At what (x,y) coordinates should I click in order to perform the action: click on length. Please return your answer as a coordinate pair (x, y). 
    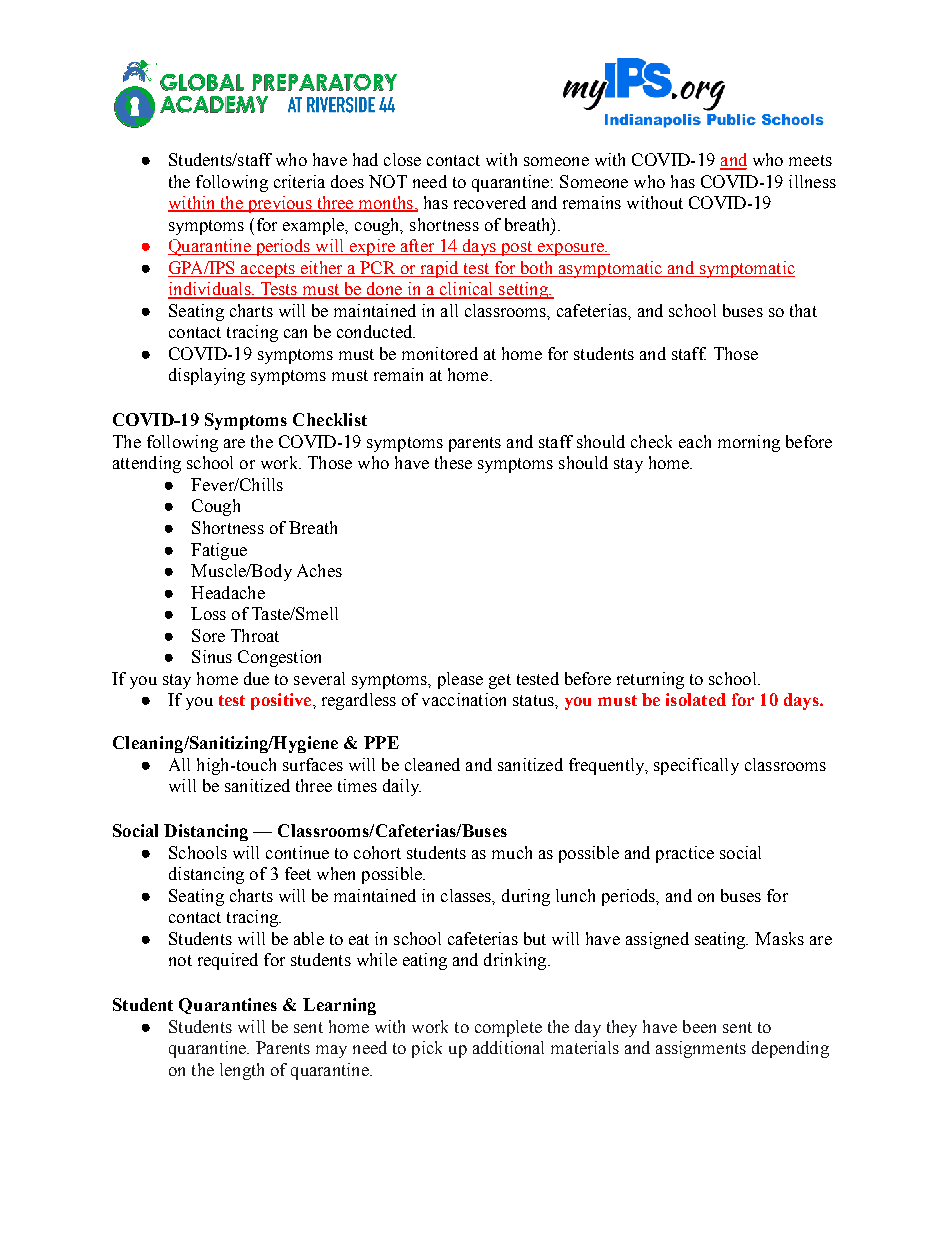
    Looking at the image, I should click on (242, 1071).
